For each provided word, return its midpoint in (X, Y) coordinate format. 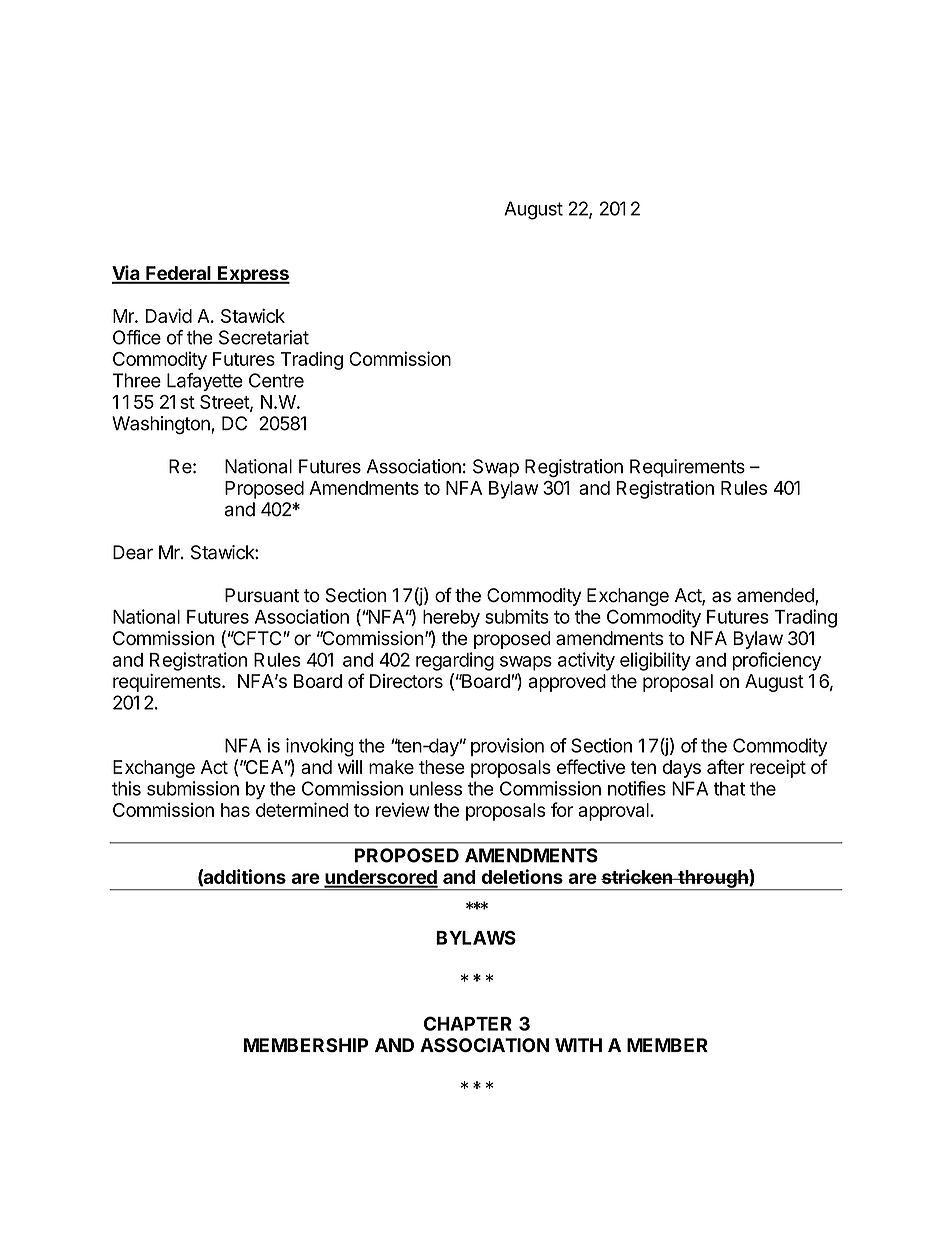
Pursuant (262, 595)
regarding (455, 661)
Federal (178, 274)
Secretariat (264, 337)
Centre (276, 380)
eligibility (655, 661)
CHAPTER (468, 1023)
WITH (578, 1045)
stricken (637, 876)
